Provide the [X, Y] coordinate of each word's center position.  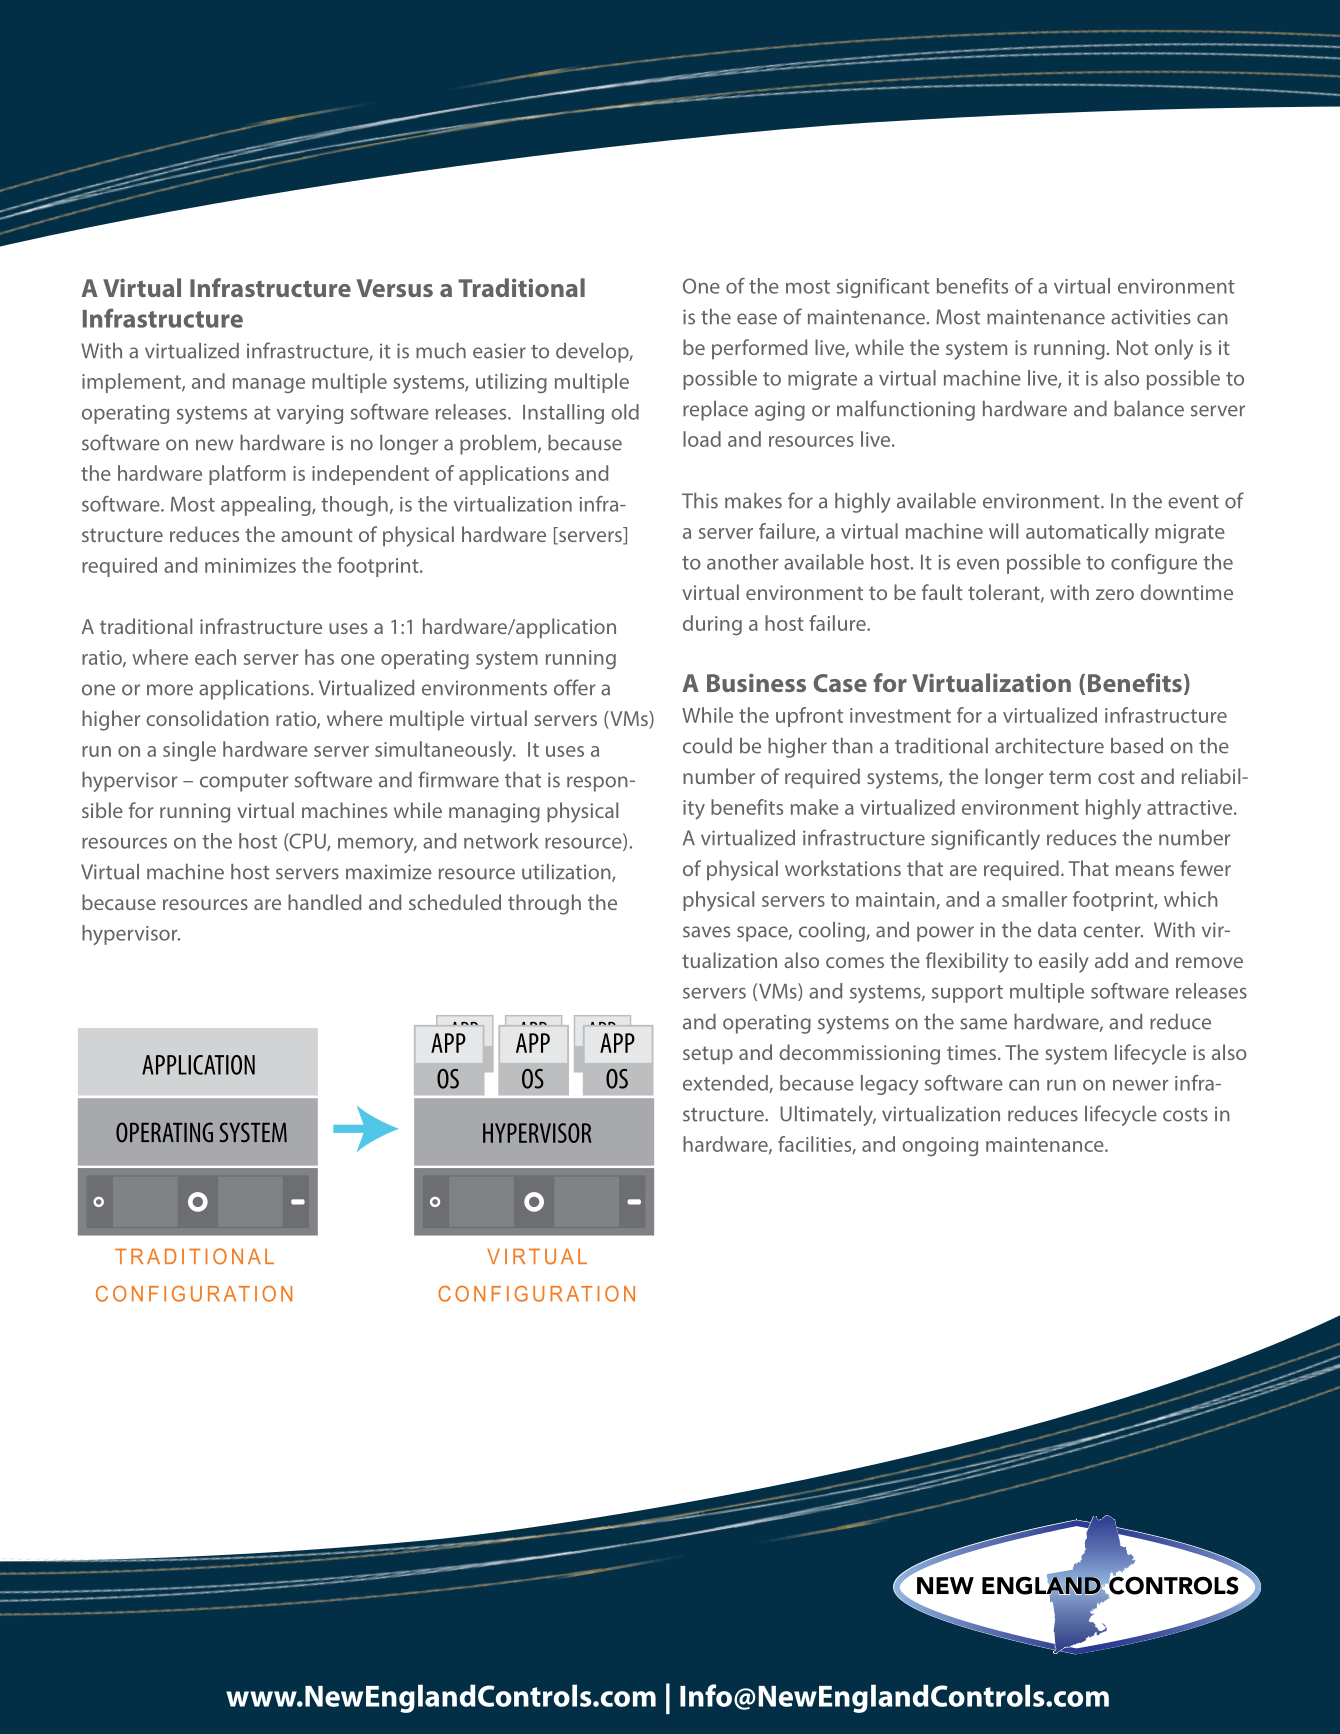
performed [759, 349]
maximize [389, 872]
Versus [395, 288]
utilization [567, 873]
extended [726, 1084]
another [743, 562]
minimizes [250, 565]
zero [1115, 594]
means [1145, 870]
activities [1151, 317]
